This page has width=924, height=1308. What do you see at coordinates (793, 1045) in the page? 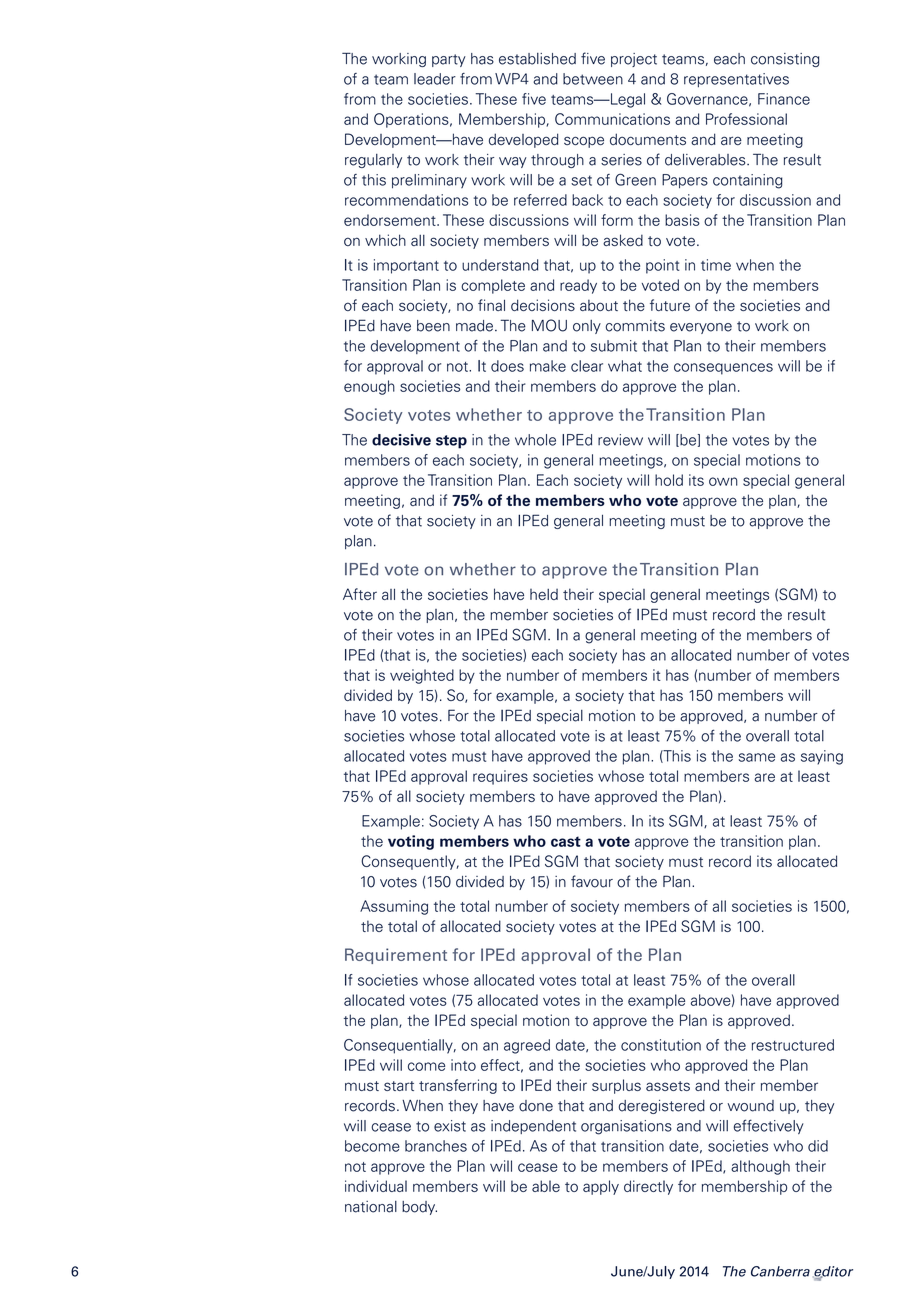
I see `restructured` at bounding box center [793, 1045].
